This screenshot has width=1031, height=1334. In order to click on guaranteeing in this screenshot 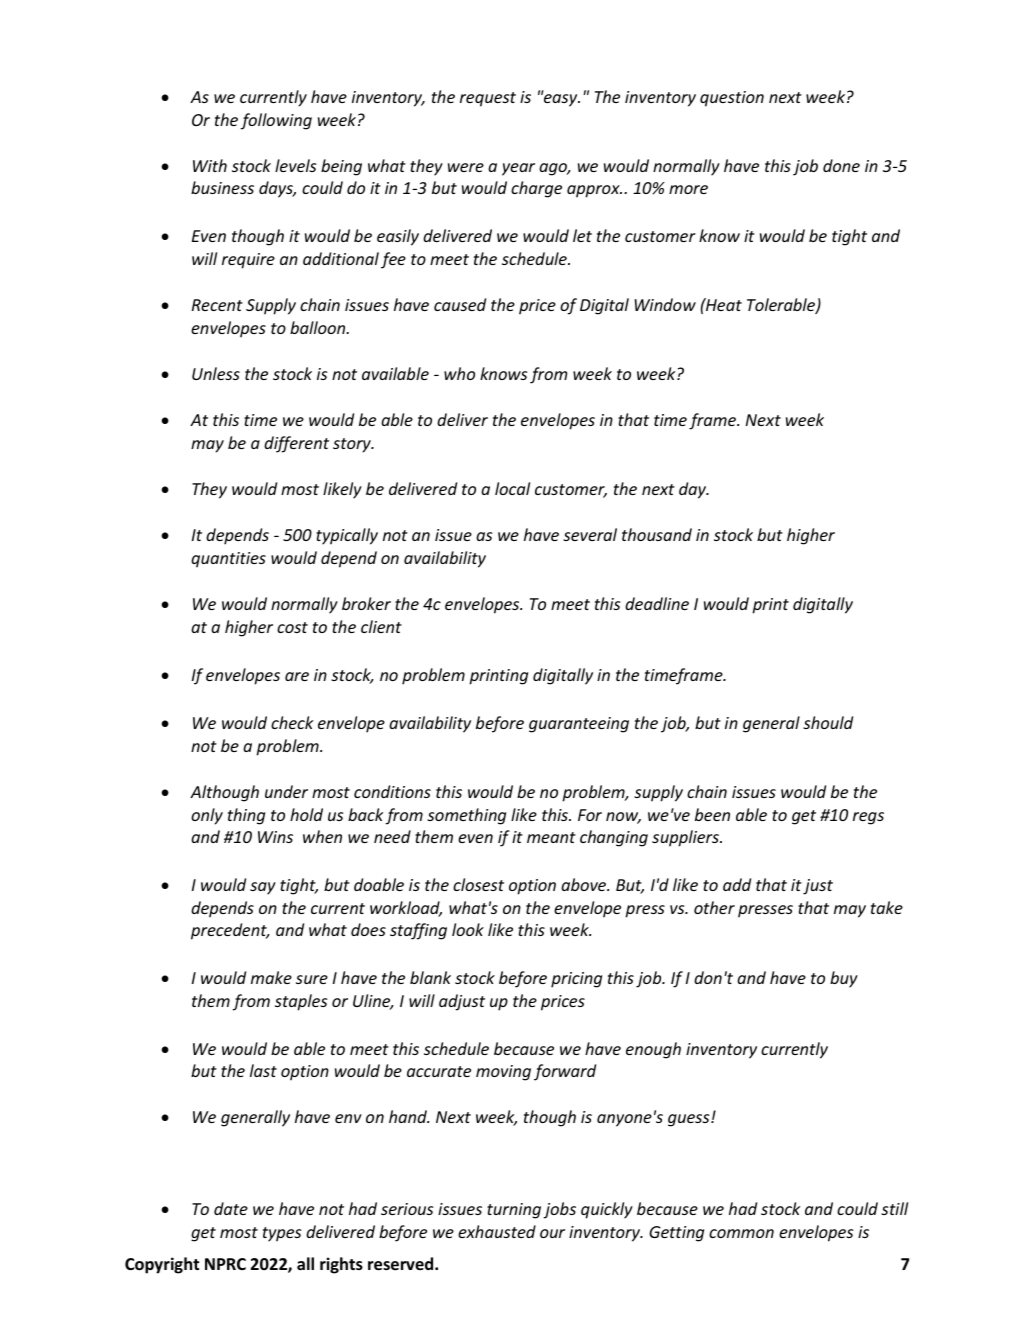, I will do `click(579, 725)`.
